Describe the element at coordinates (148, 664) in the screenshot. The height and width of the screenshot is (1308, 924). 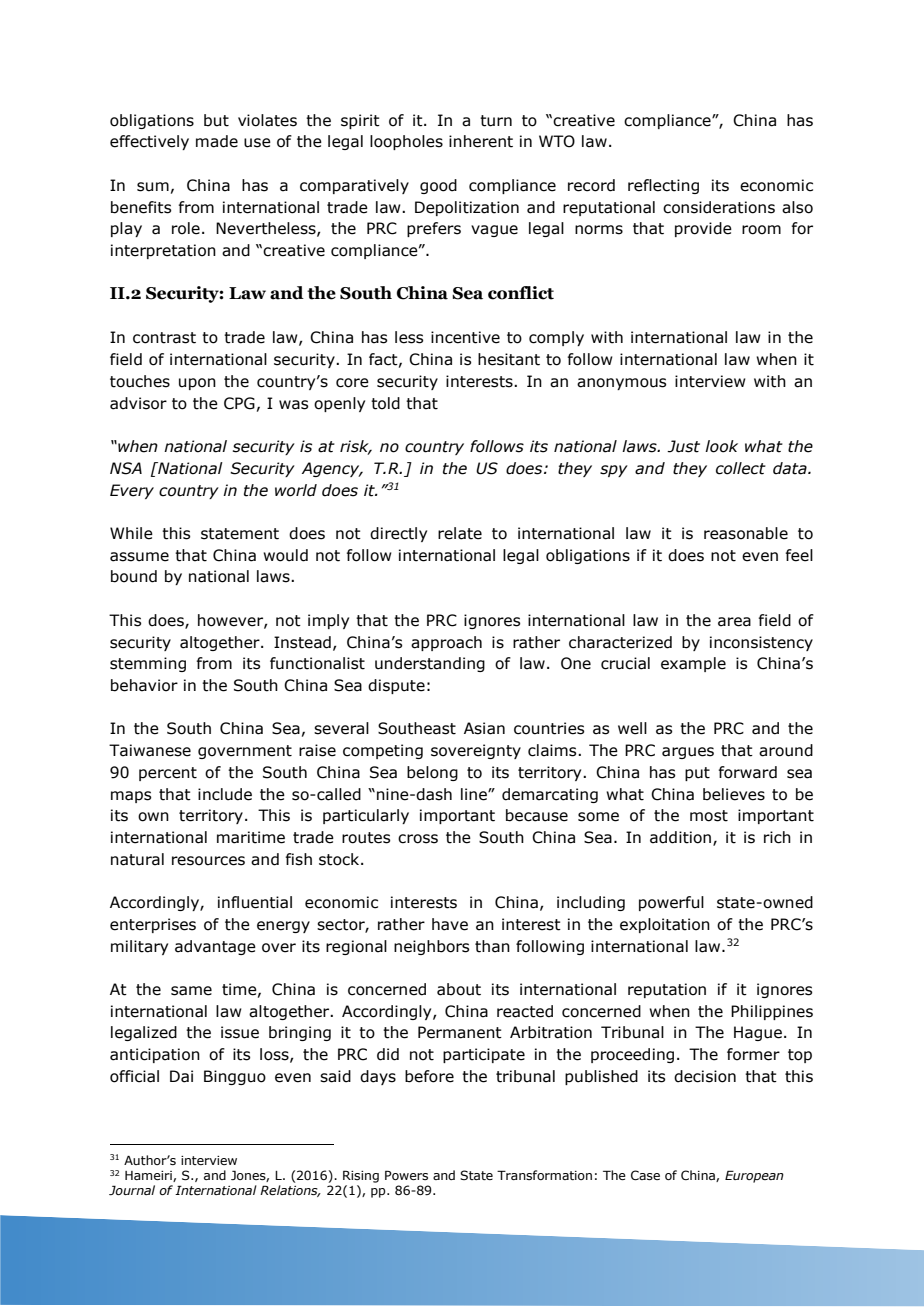
I see `stemming` at that location.
